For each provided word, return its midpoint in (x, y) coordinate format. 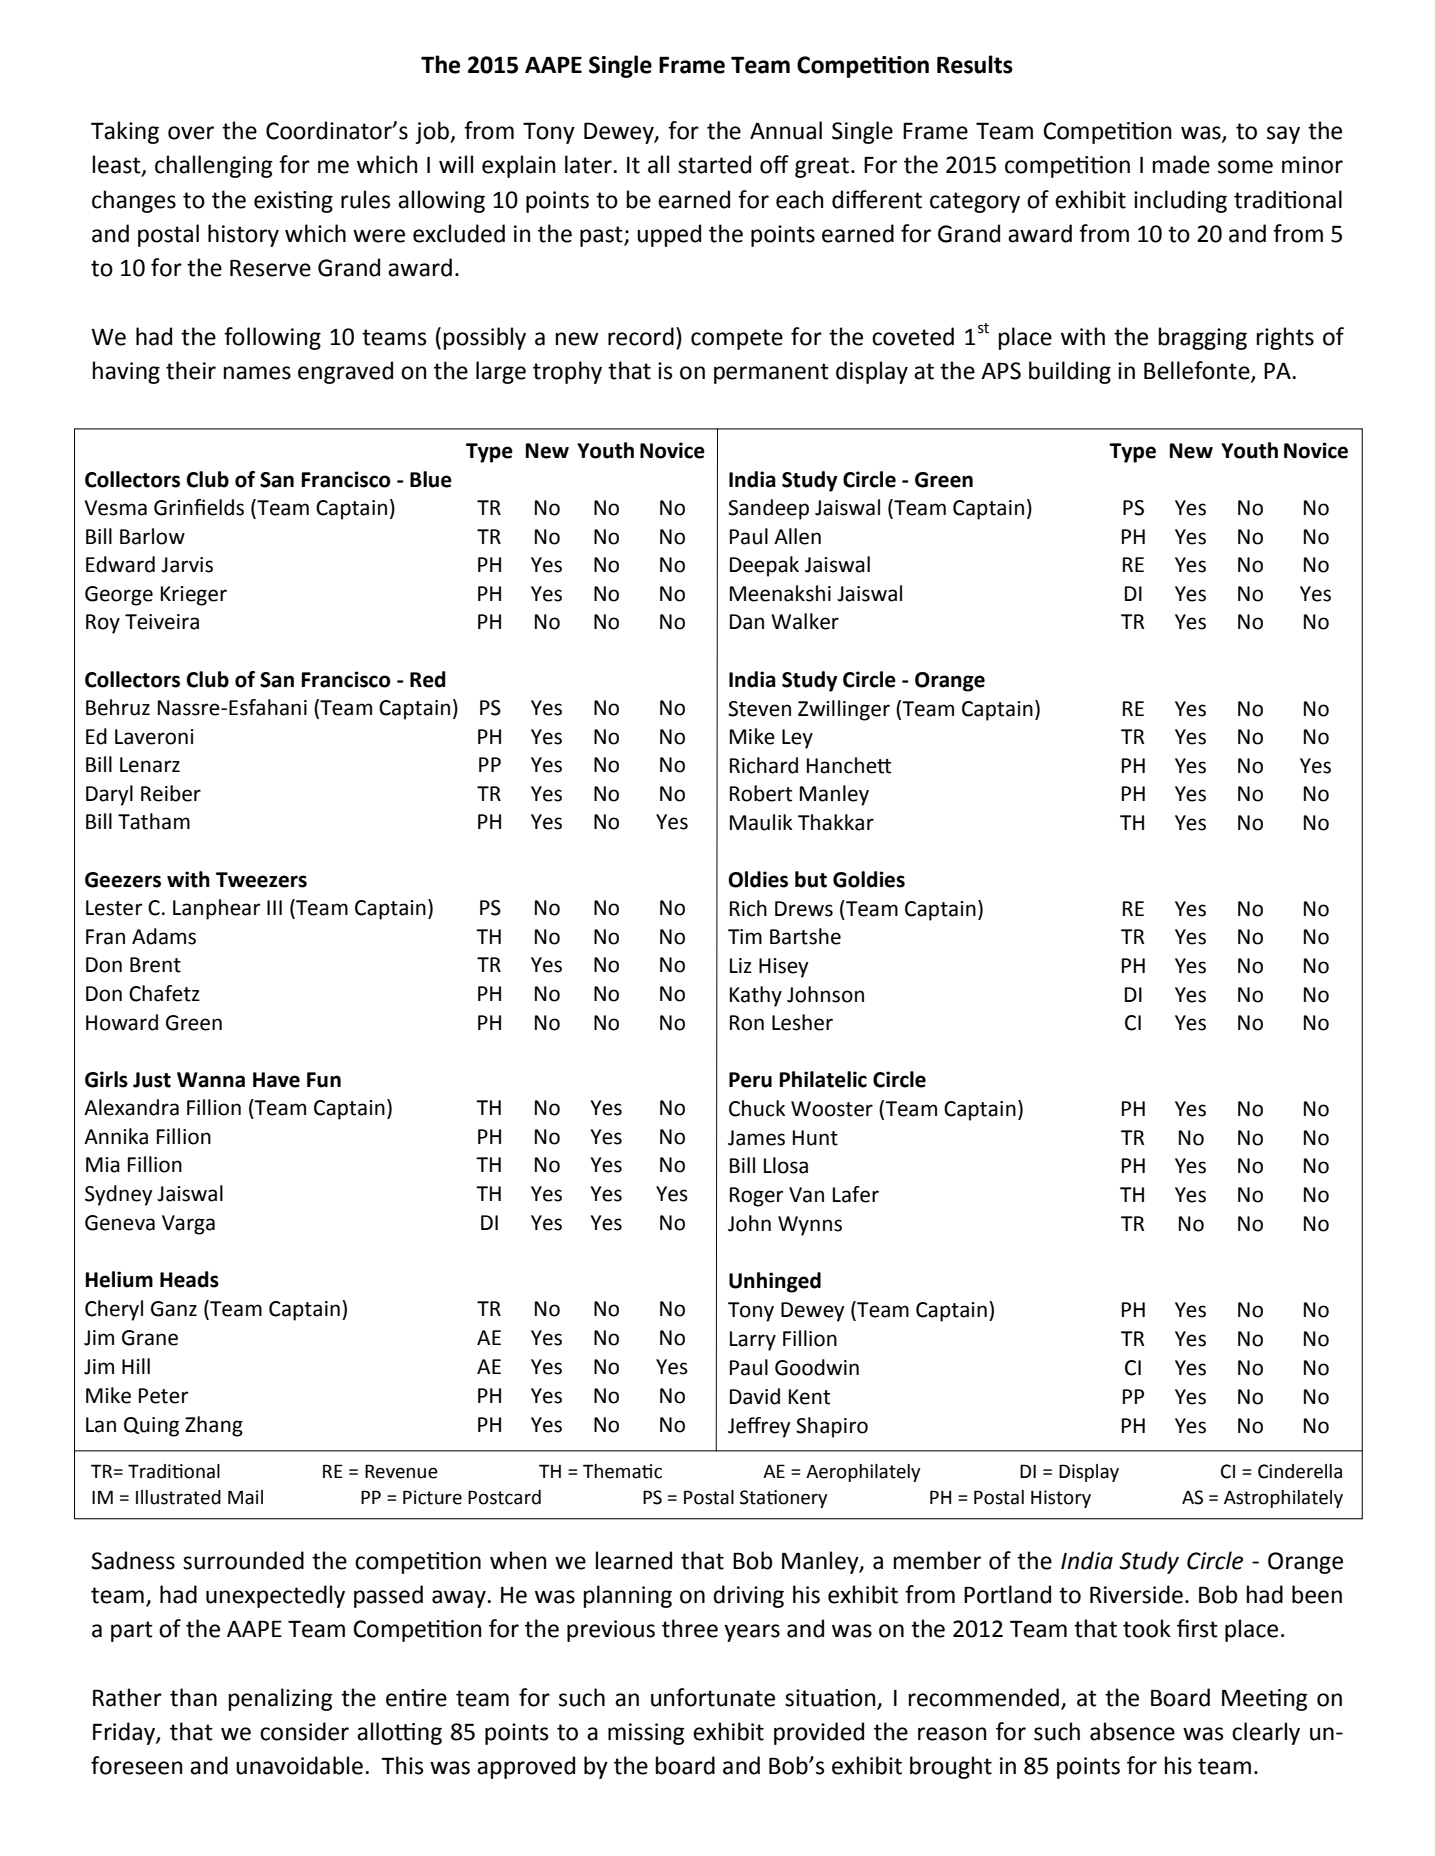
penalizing (280, 1699)
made (1181, 164)
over (191, 133)
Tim (745, 936)
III (274, 907)
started (714, 164)
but (811, 879)
